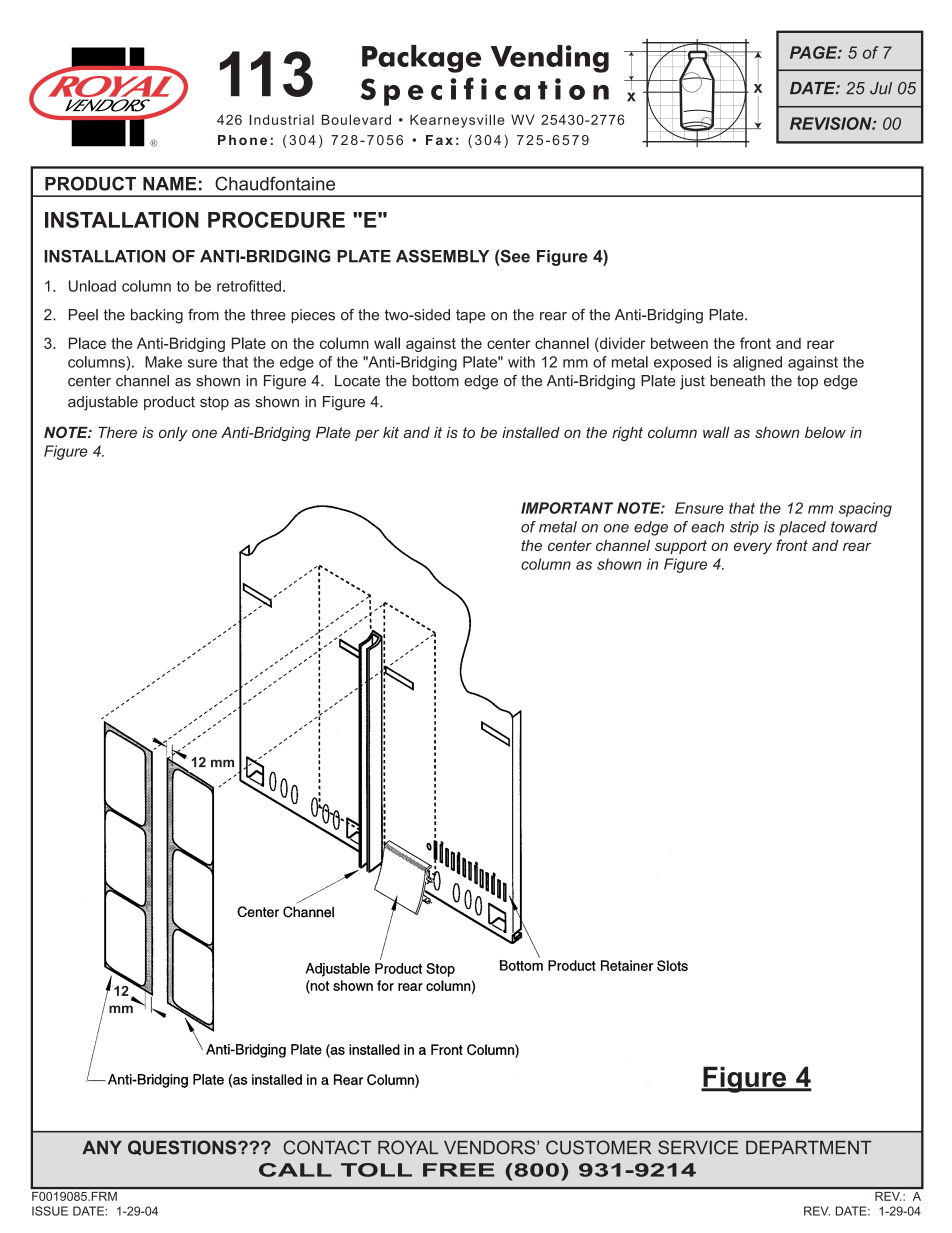  I want to click on Phone, so click(242, 140).
